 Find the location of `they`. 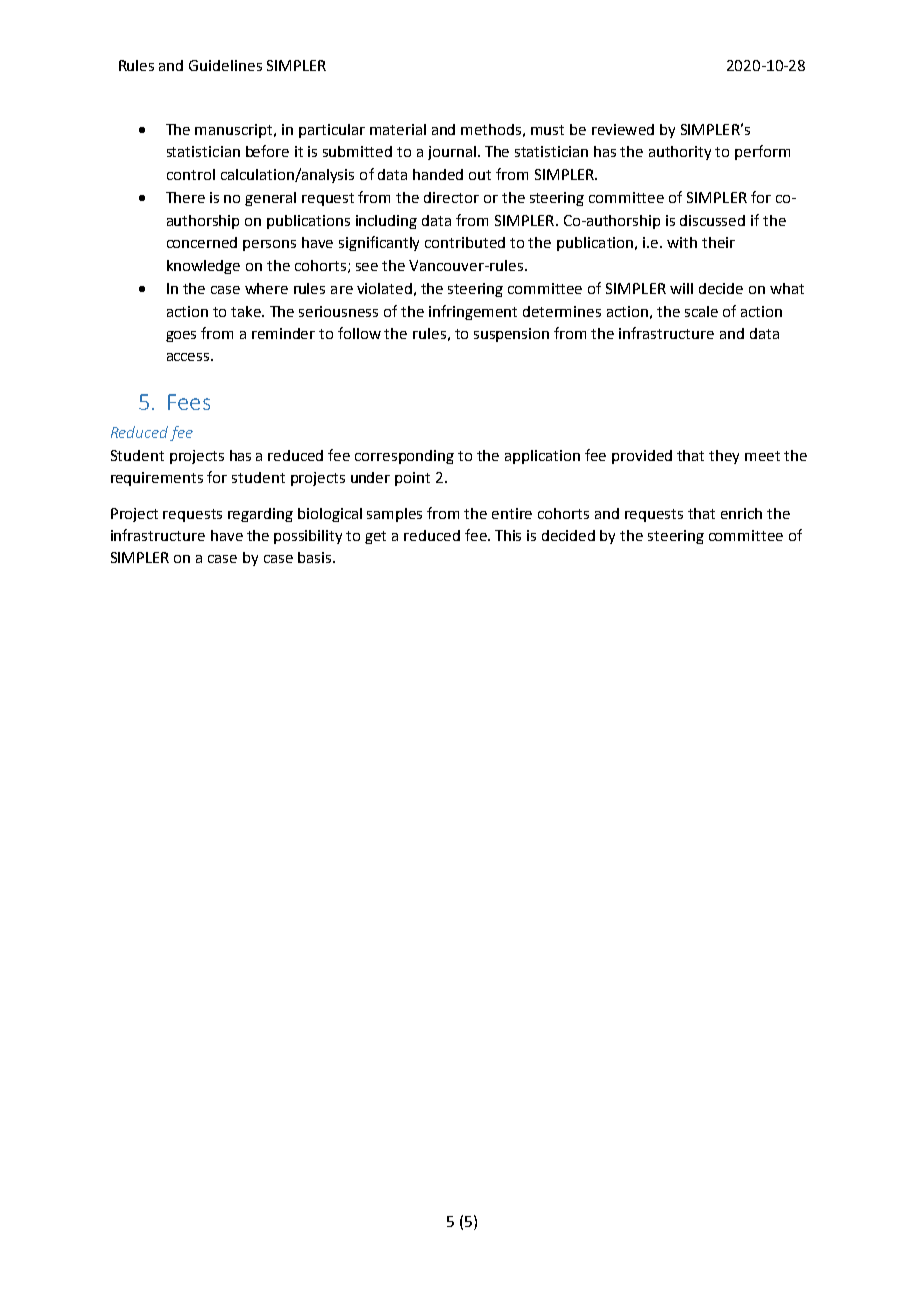

they is located at coordinates (724, 457).
